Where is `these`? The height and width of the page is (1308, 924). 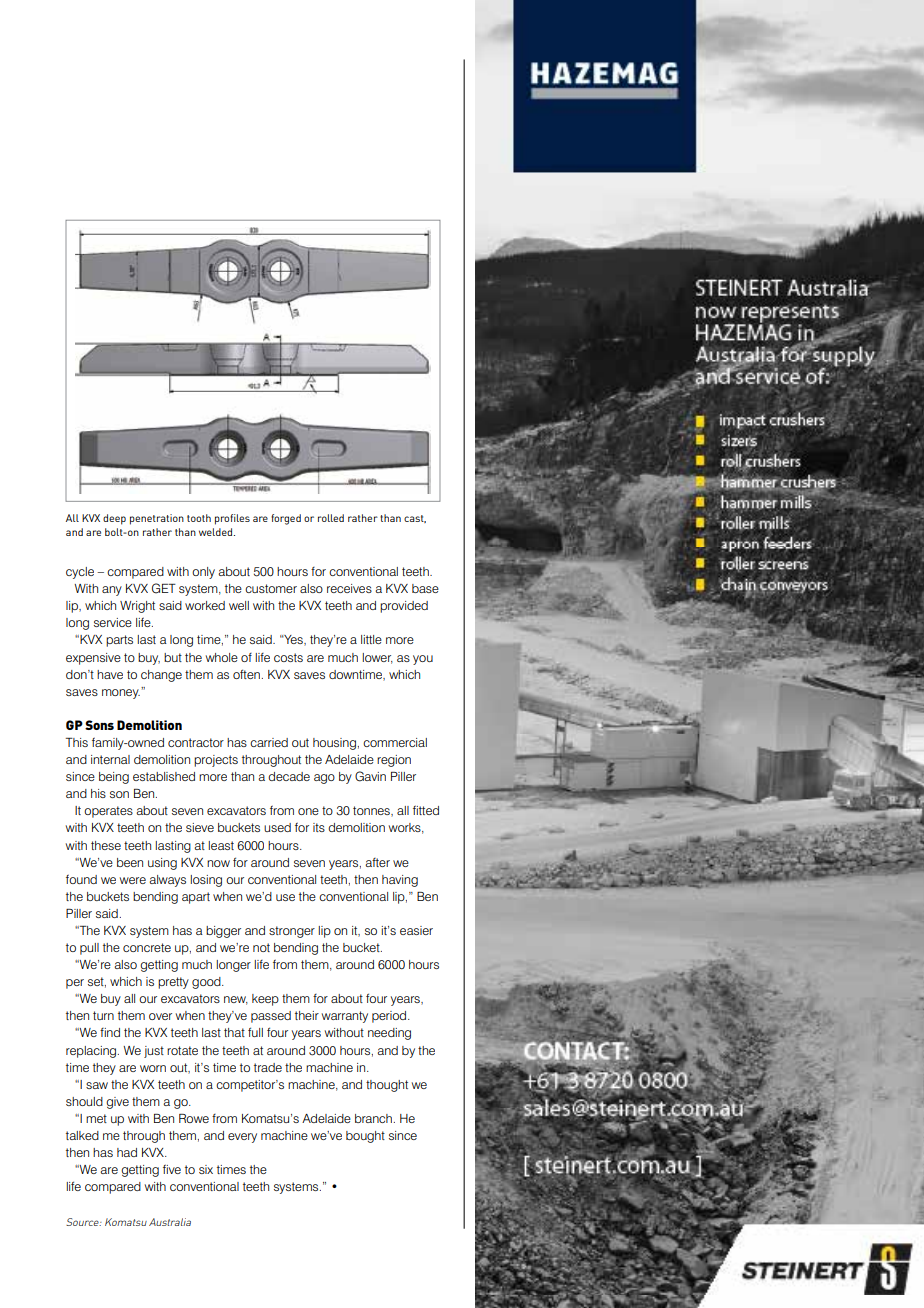 these is located at coordinates (106, 845).
